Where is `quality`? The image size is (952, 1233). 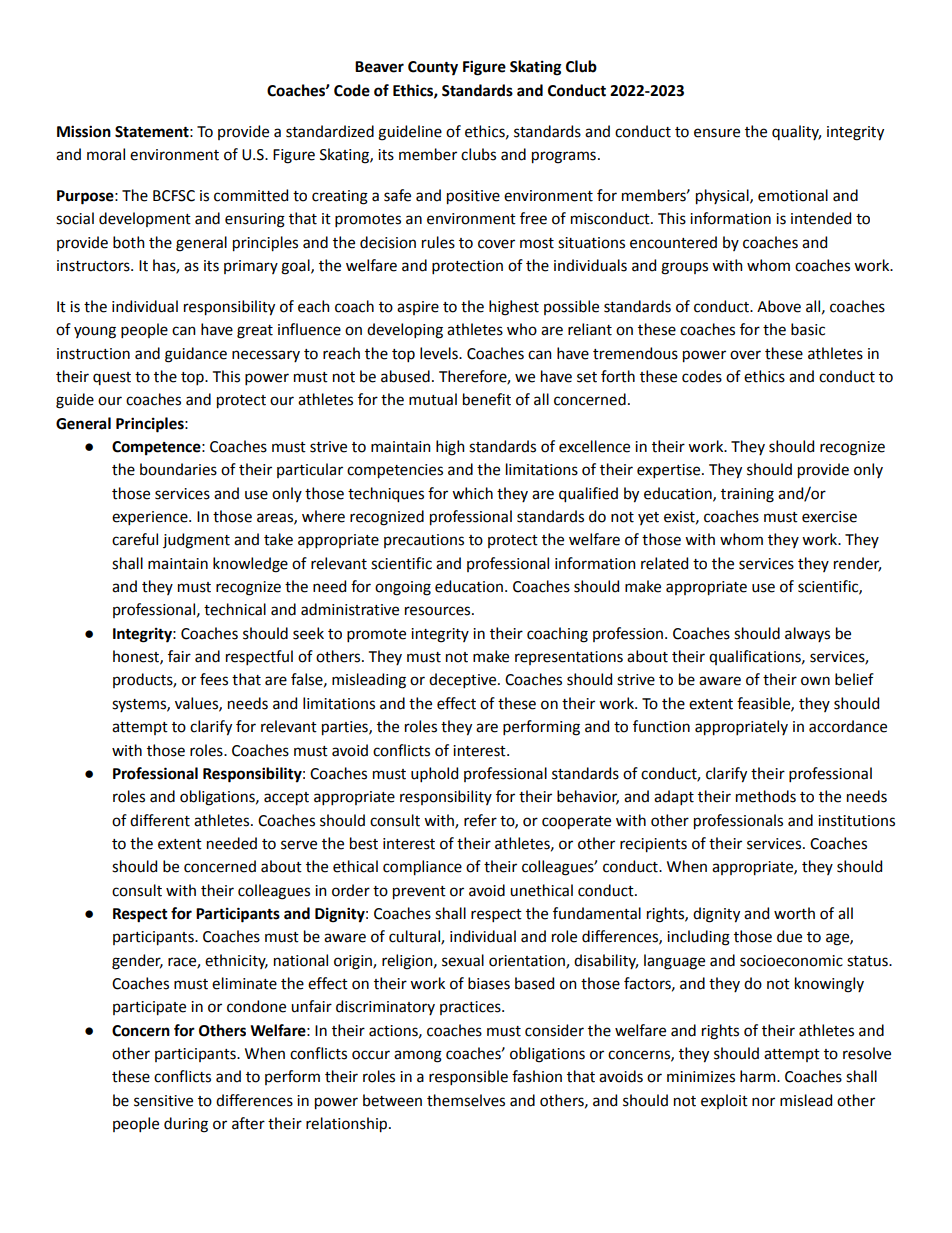 quality is located at coordinates (796, 132).
